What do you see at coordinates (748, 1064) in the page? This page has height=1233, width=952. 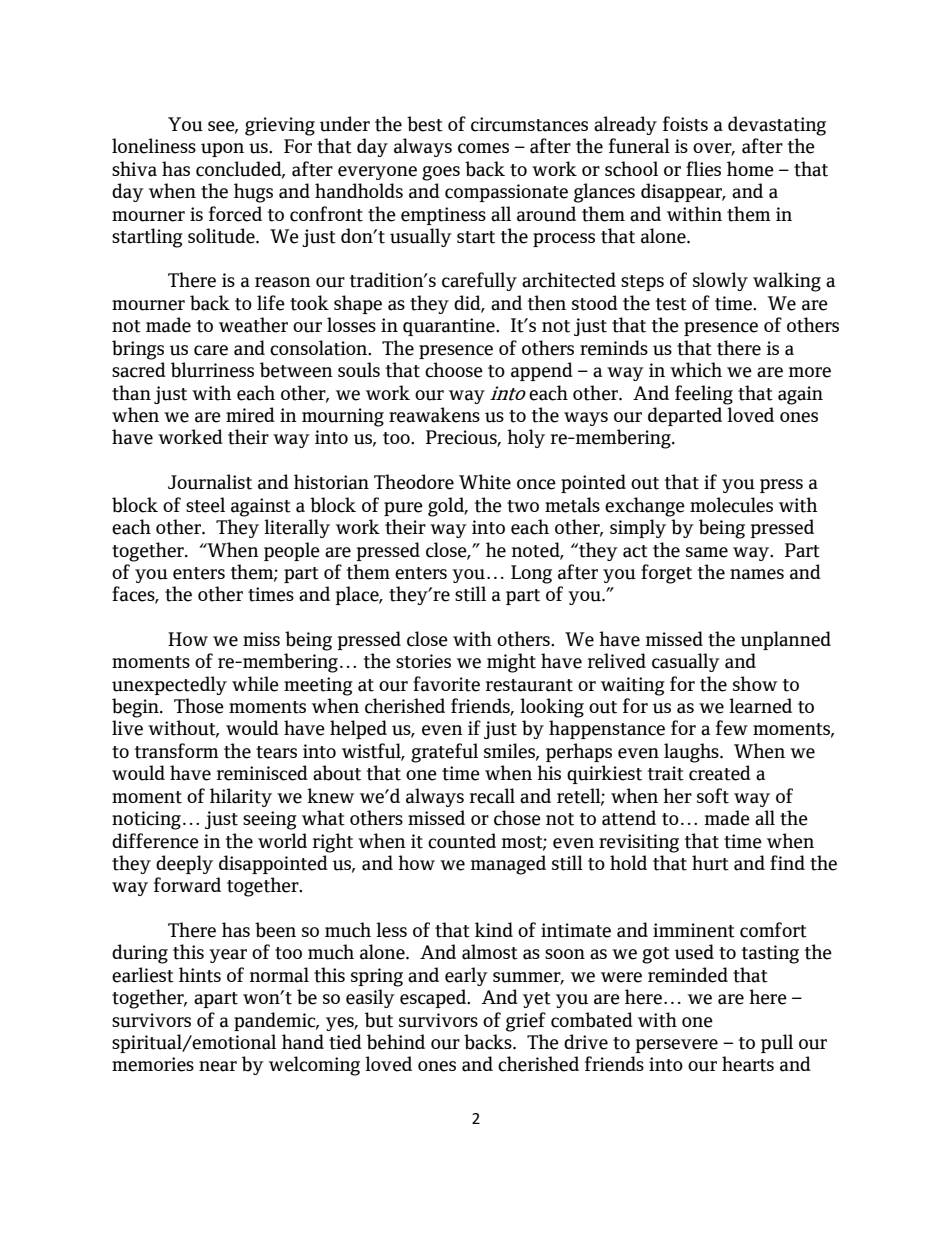 I see `hearts` at bounding box center [748, 1064].
